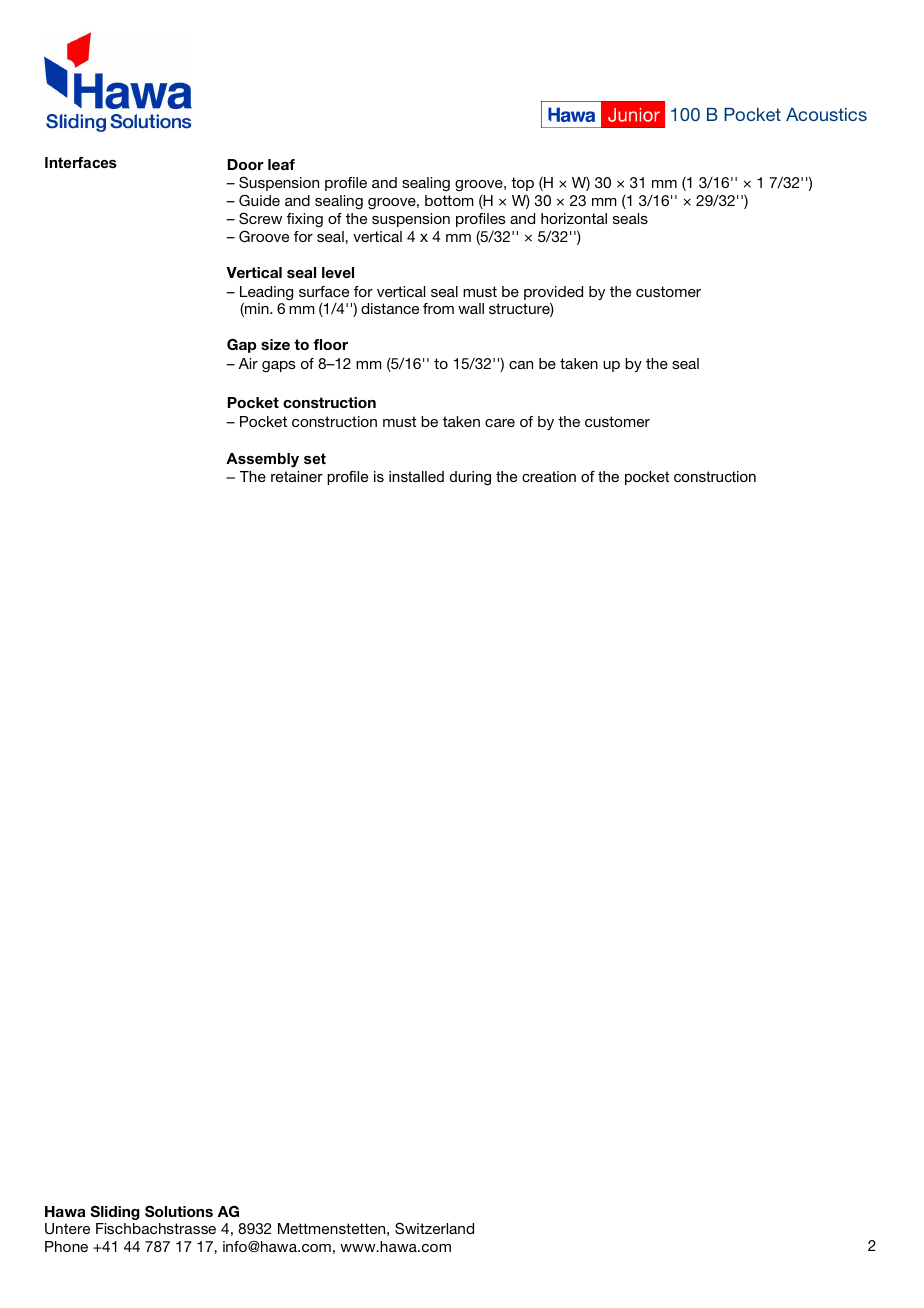  What do you see at coordinates (315, 458) in the document?
I see `set` at bounding box center [315, 458].
